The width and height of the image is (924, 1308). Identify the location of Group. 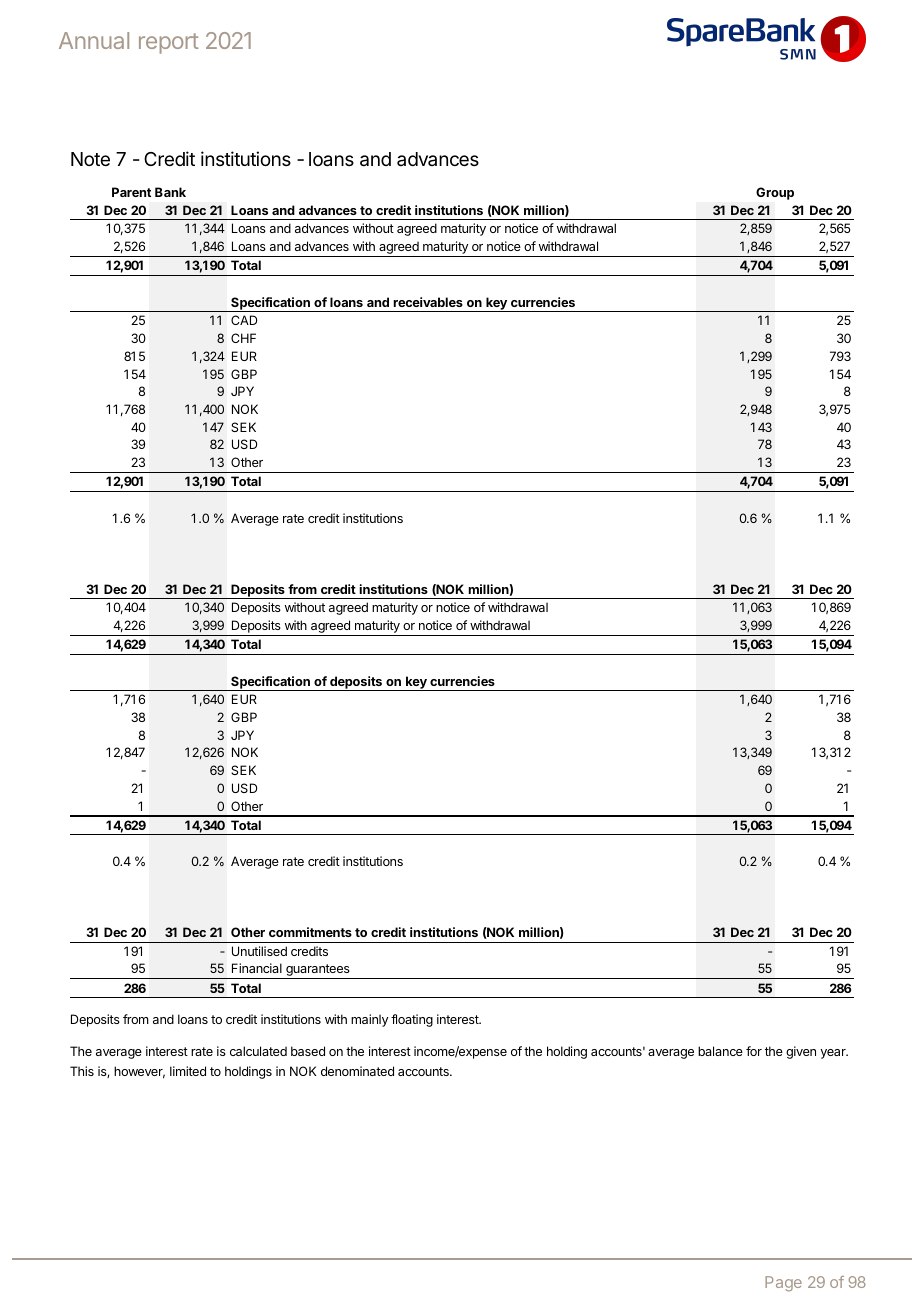
(775, 193).
